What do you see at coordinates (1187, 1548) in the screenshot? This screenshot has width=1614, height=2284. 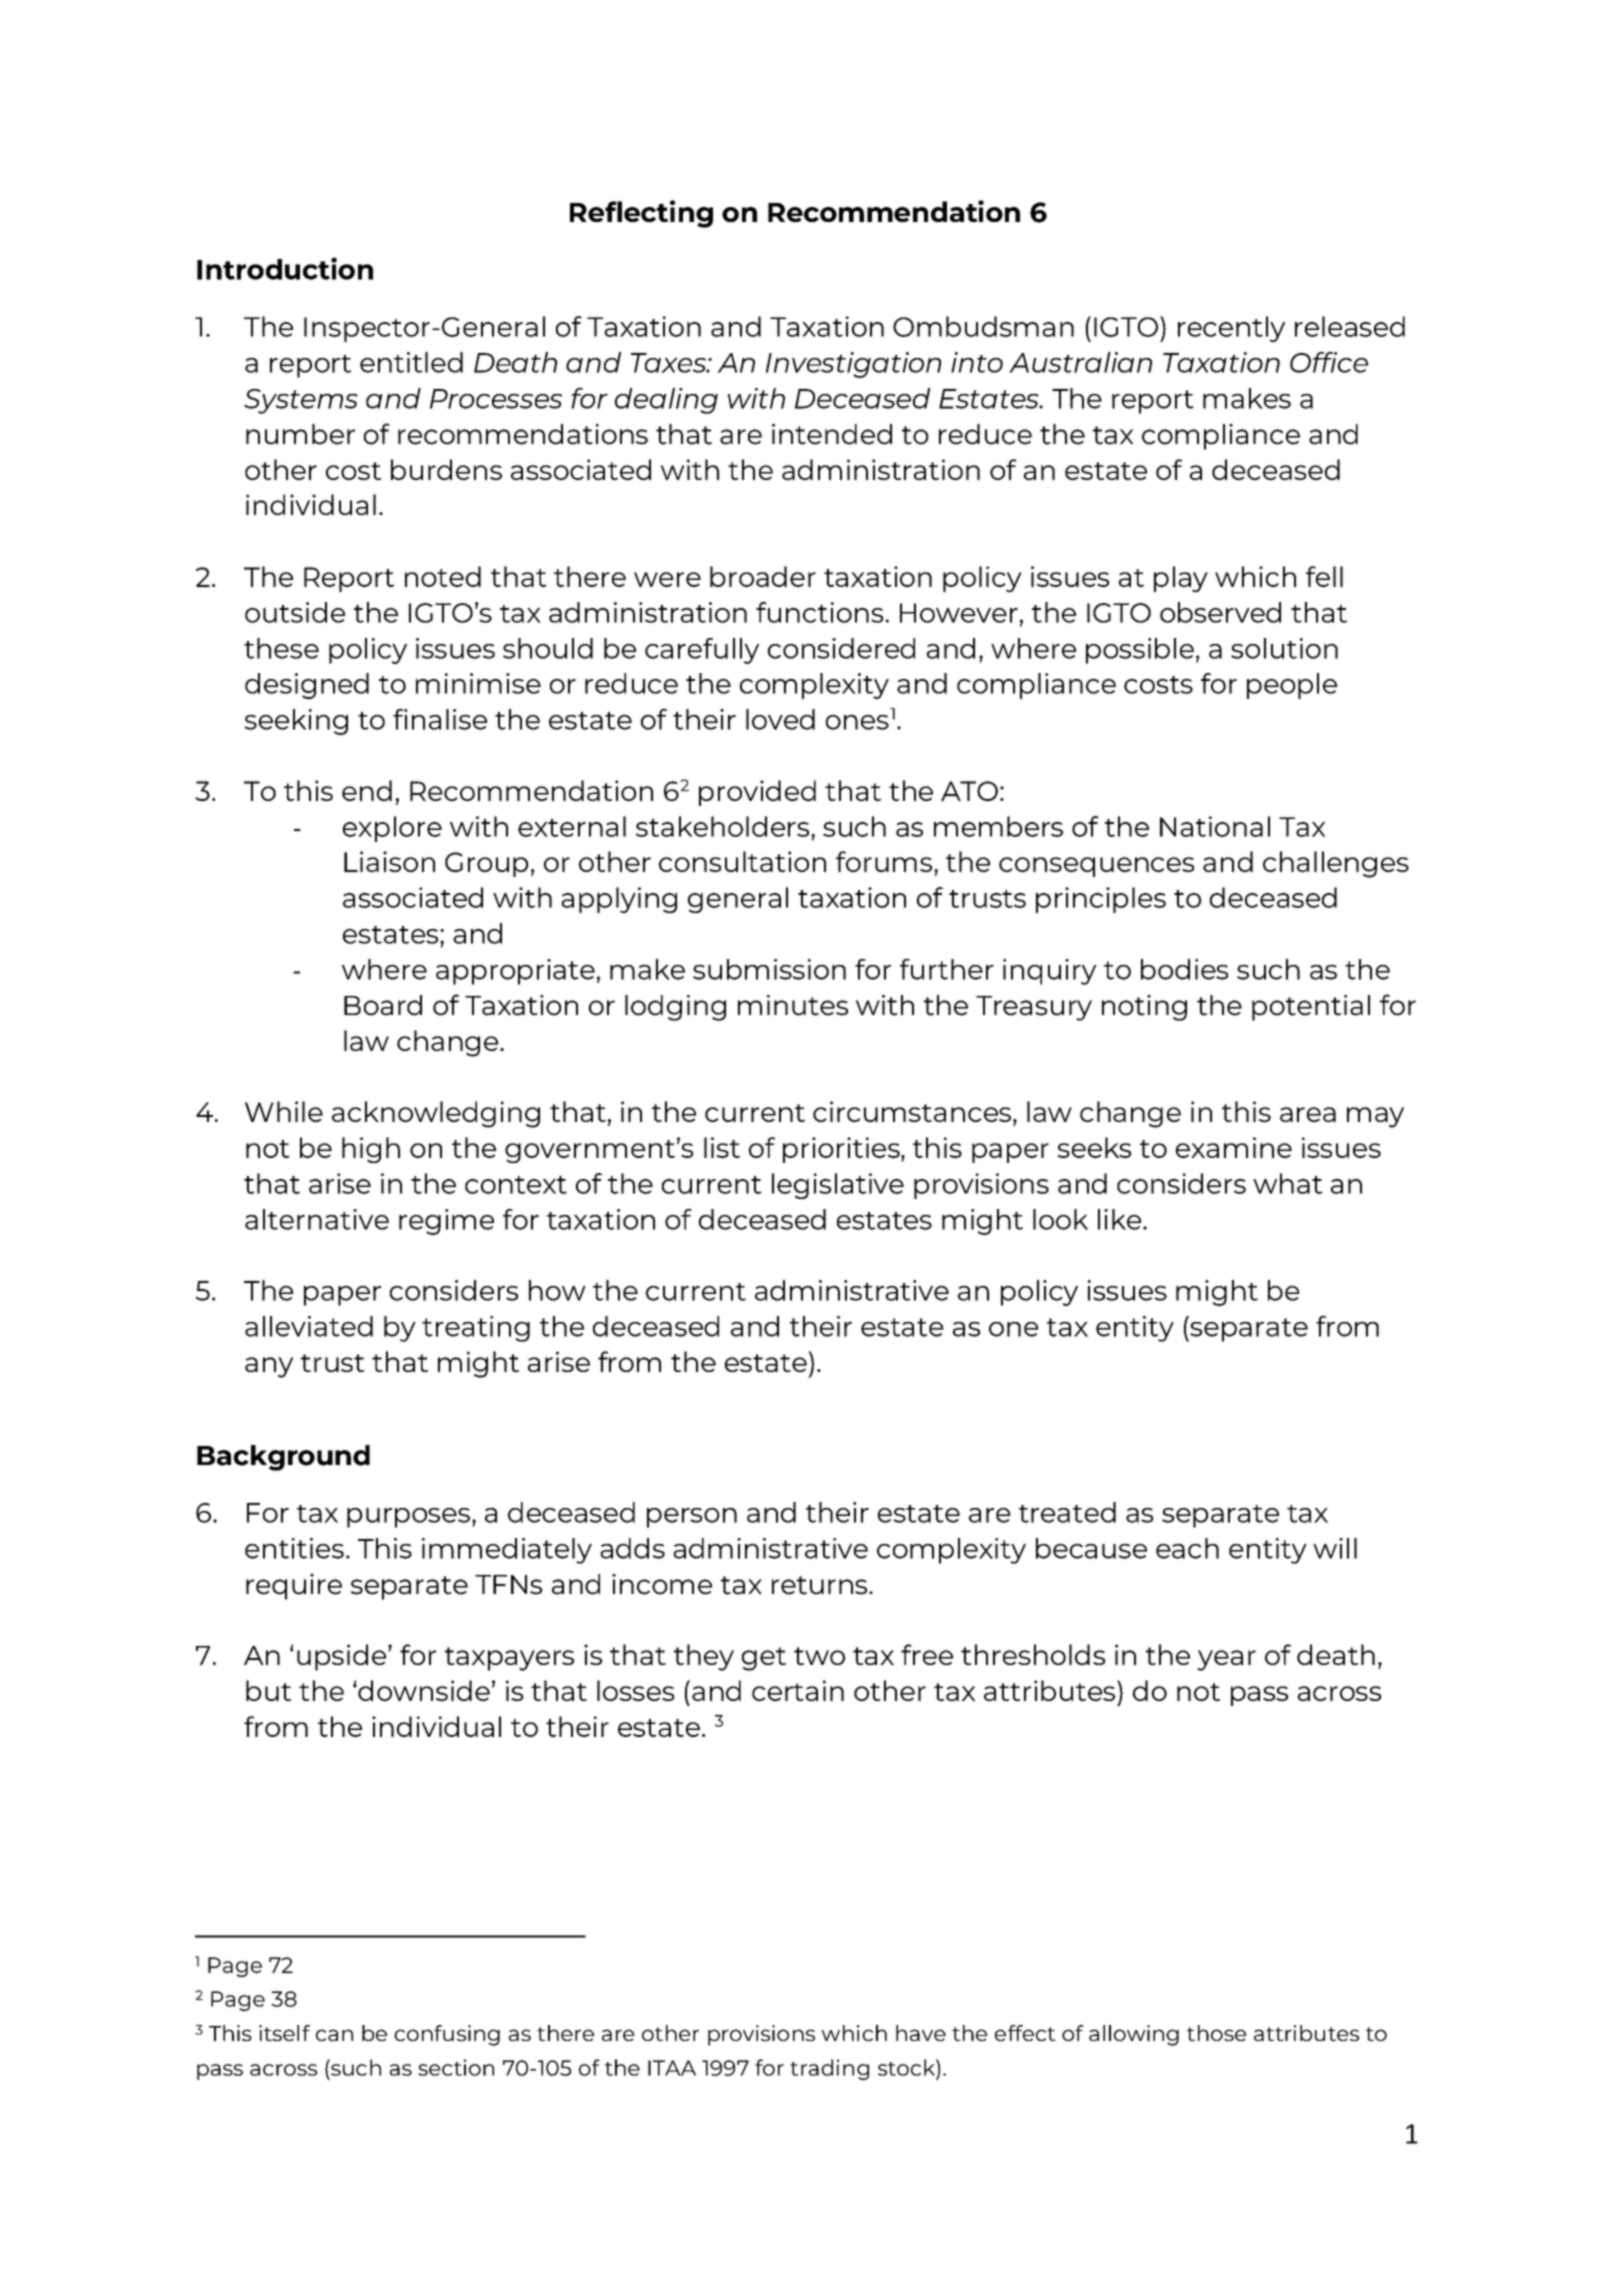 I see `each` at bounding box center [1187, 1548].
